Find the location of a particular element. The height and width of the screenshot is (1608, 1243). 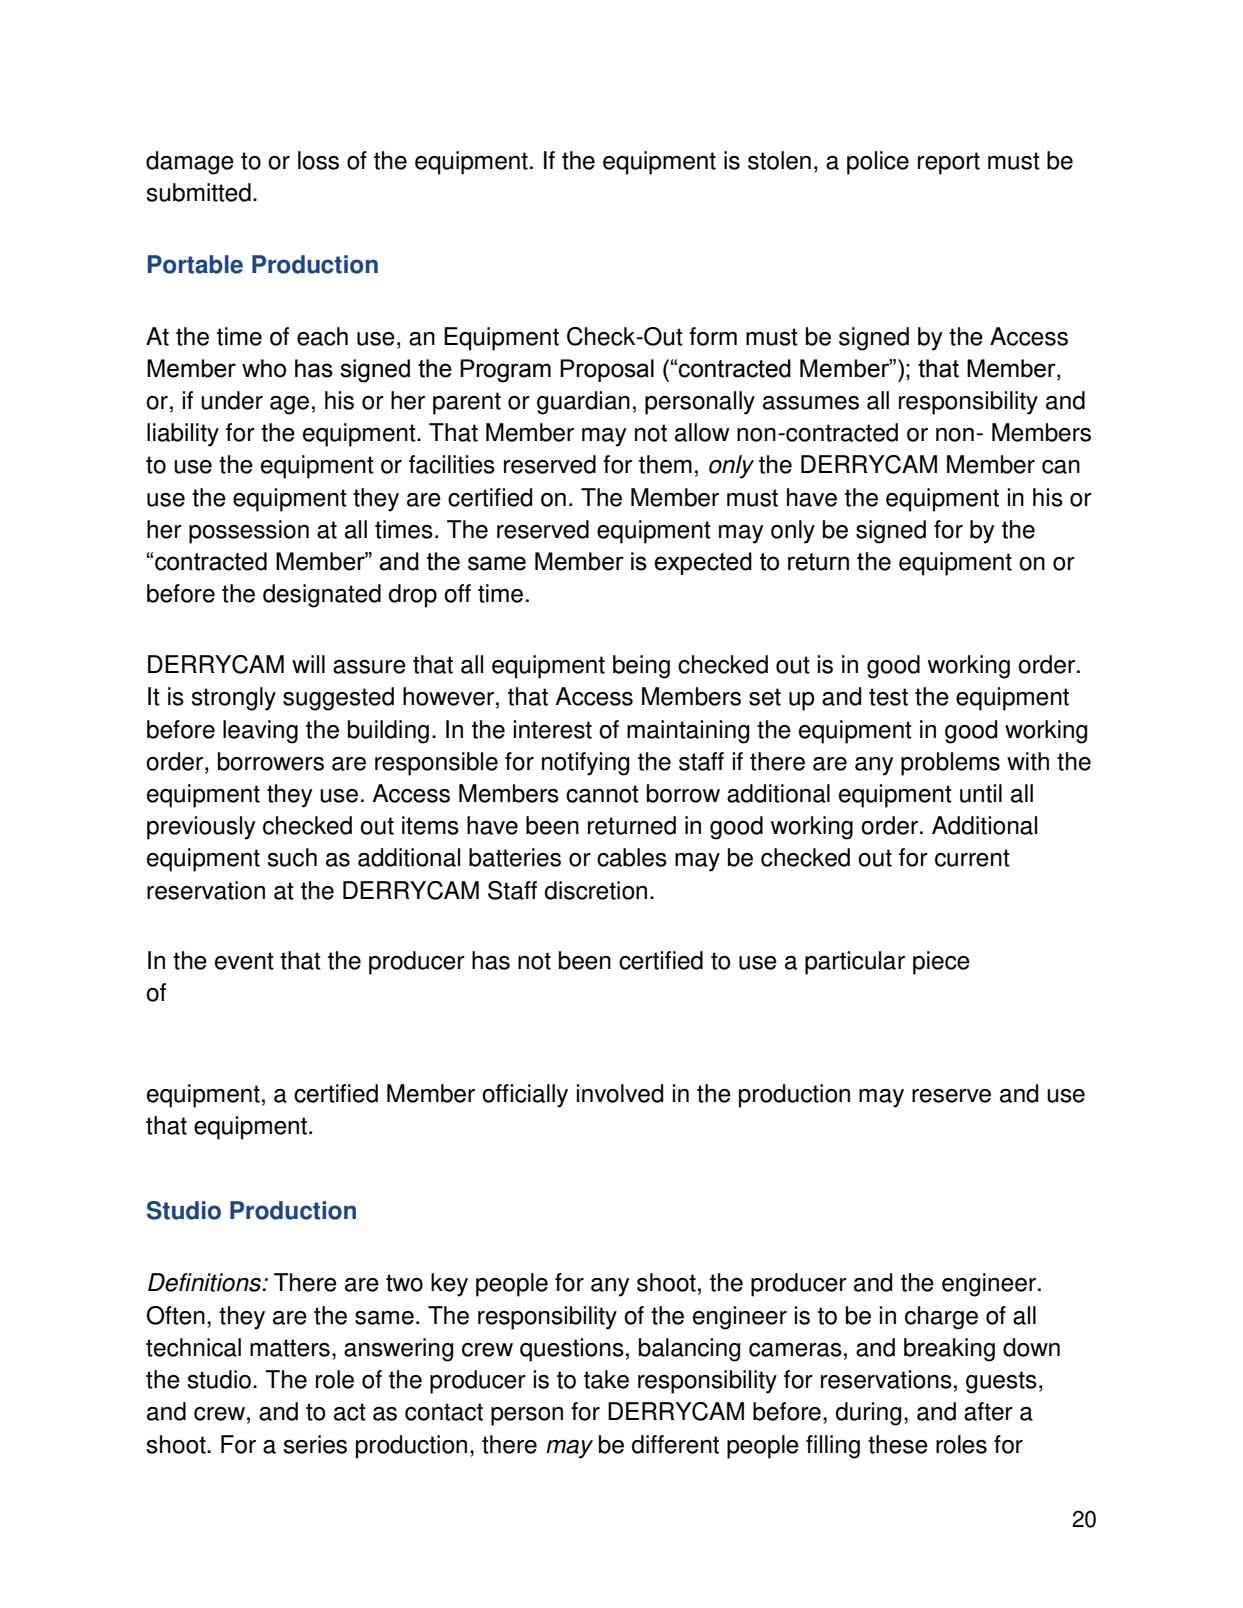

report is located at coordinates (949, 163).
